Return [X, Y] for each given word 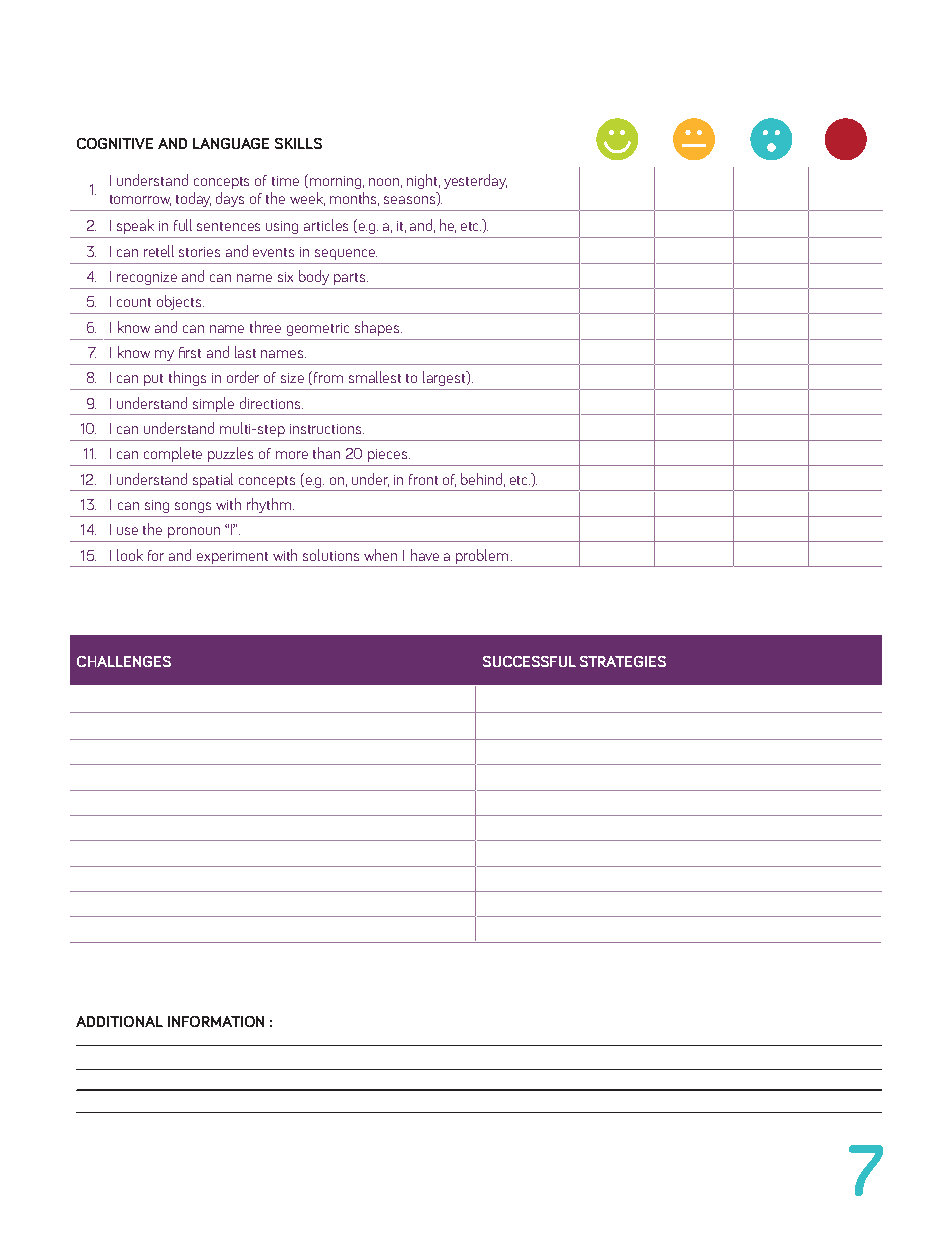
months [354, 199]
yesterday [475, 181]
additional [119, 1021]
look [130, 555]
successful [529, 661]
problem [482, 556]
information [216, 1021]
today [193, 199]
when [380, 555]
